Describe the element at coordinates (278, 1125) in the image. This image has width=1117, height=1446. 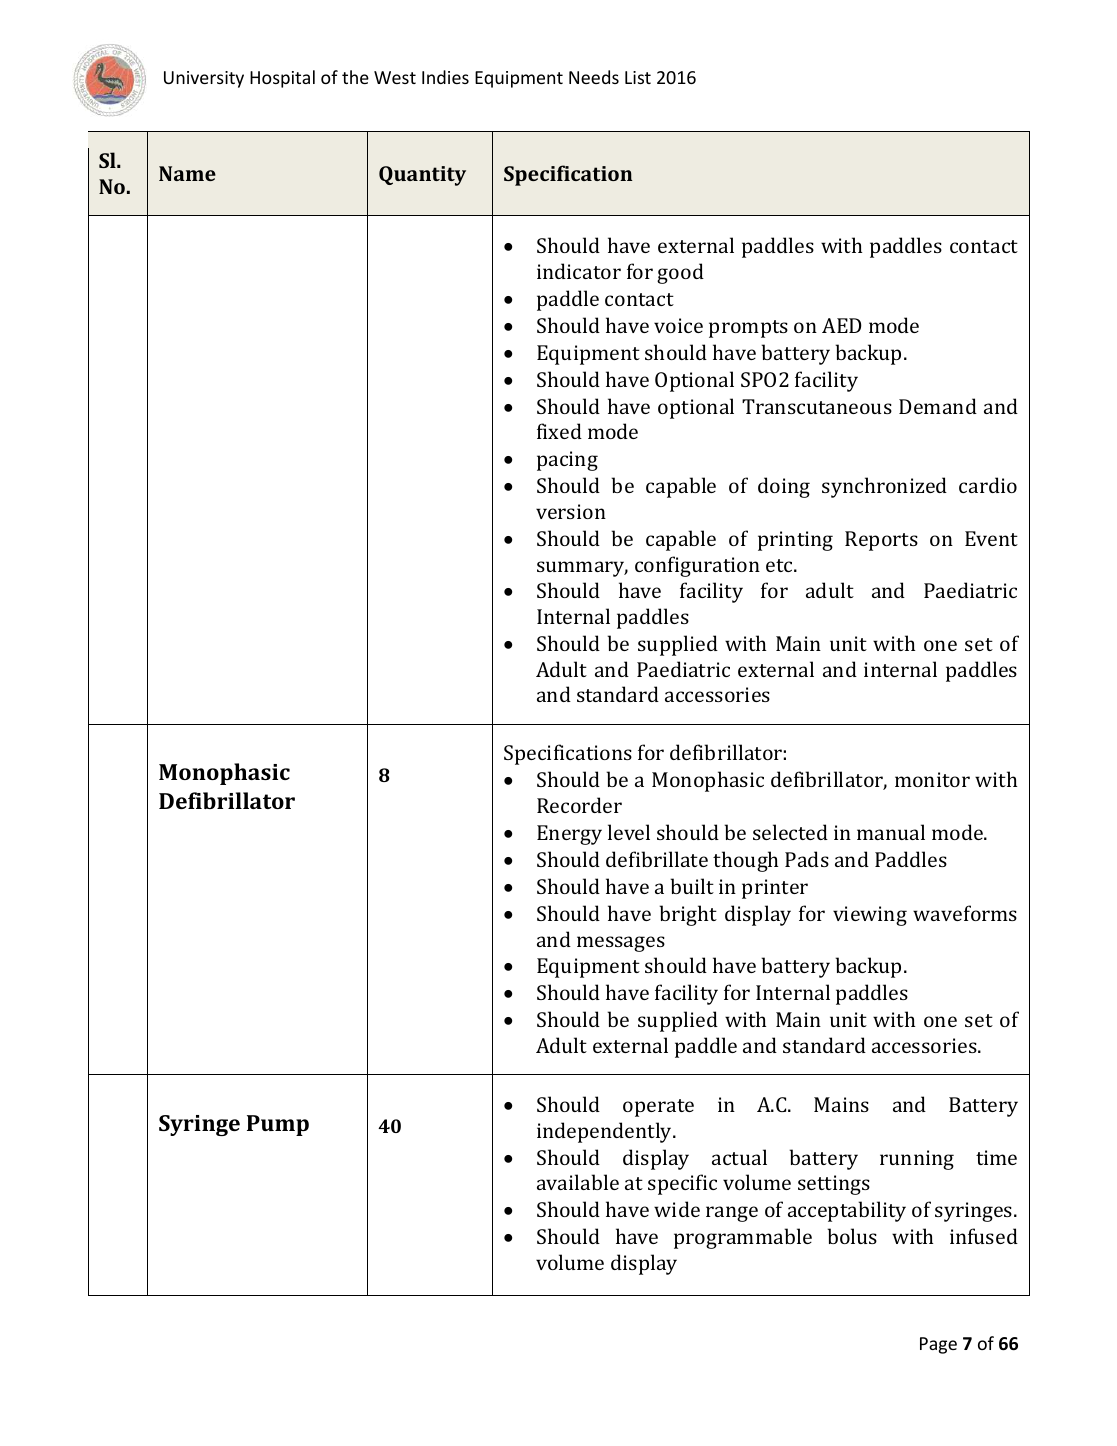
I see `Pump` at that location.
